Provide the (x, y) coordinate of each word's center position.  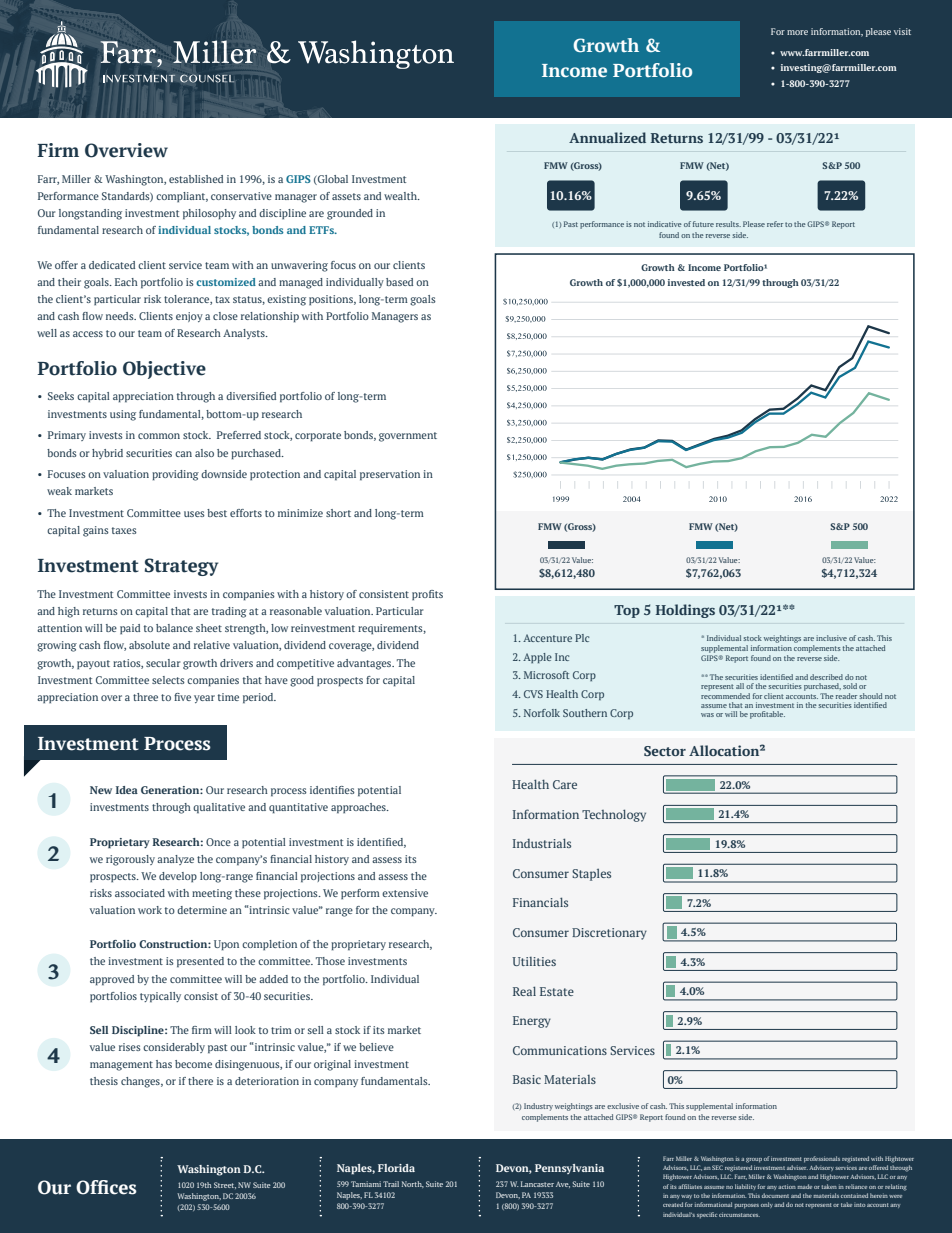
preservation (390, 475)
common (159, 436)
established (196, 179)
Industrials (542, 843)
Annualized (607, 137)
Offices (106, 1187)
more (797, 32)
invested (686, 282)
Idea (127, 790)
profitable (767, 715)
